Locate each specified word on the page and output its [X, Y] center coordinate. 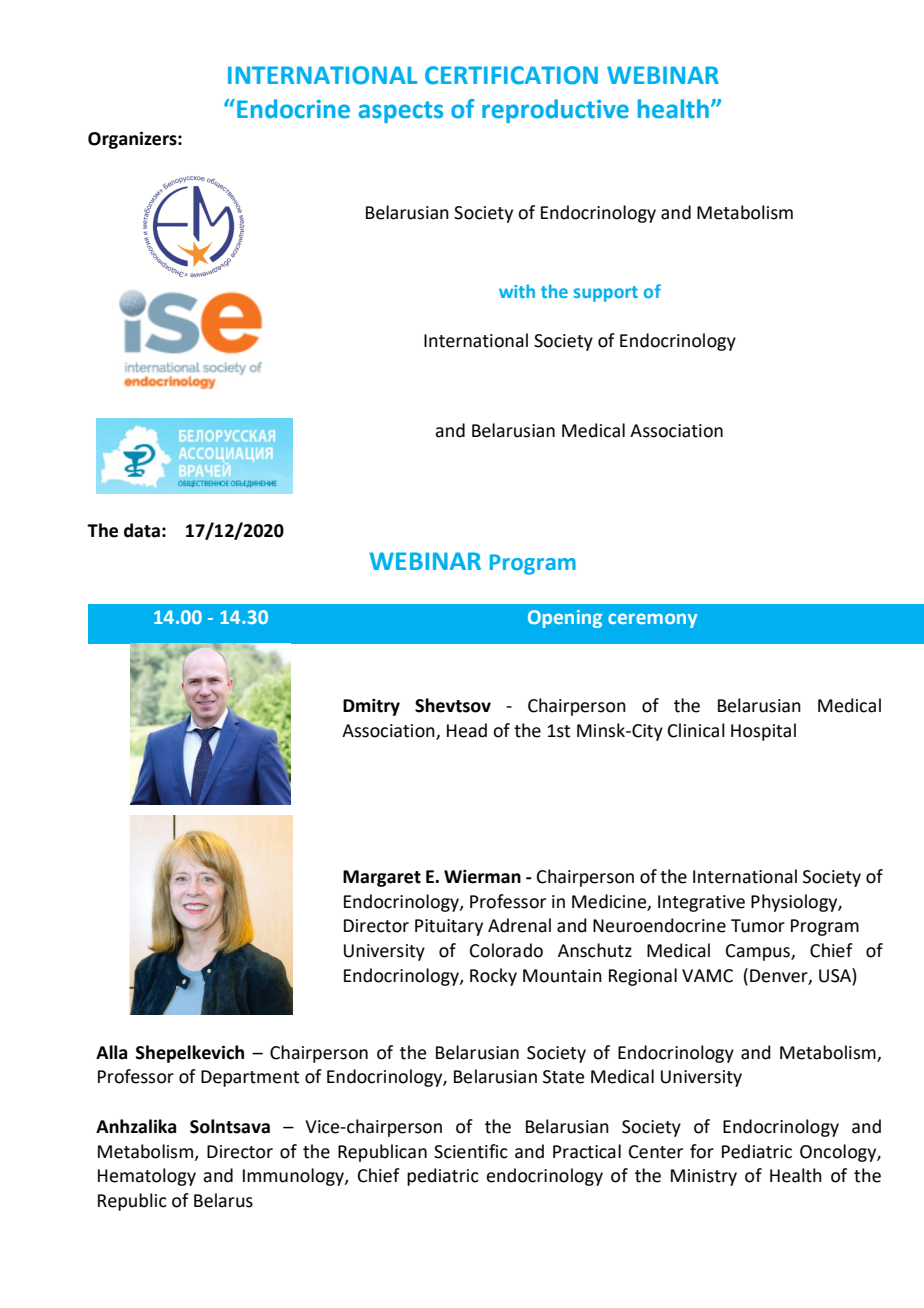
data [142, 530]
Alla [111, 1052]
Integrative [701, 903]
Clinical [696, 730]
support [606, 294]
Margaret [382, 878]
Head [467, 730]
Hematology [147, 1177]
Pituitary [449, 927]
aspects [401, 112]
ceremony [652, 620]
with [517, 291]
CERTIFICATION [511, 75]
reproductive [555, 111]
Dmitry [371, 707]
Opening [565, 619]
